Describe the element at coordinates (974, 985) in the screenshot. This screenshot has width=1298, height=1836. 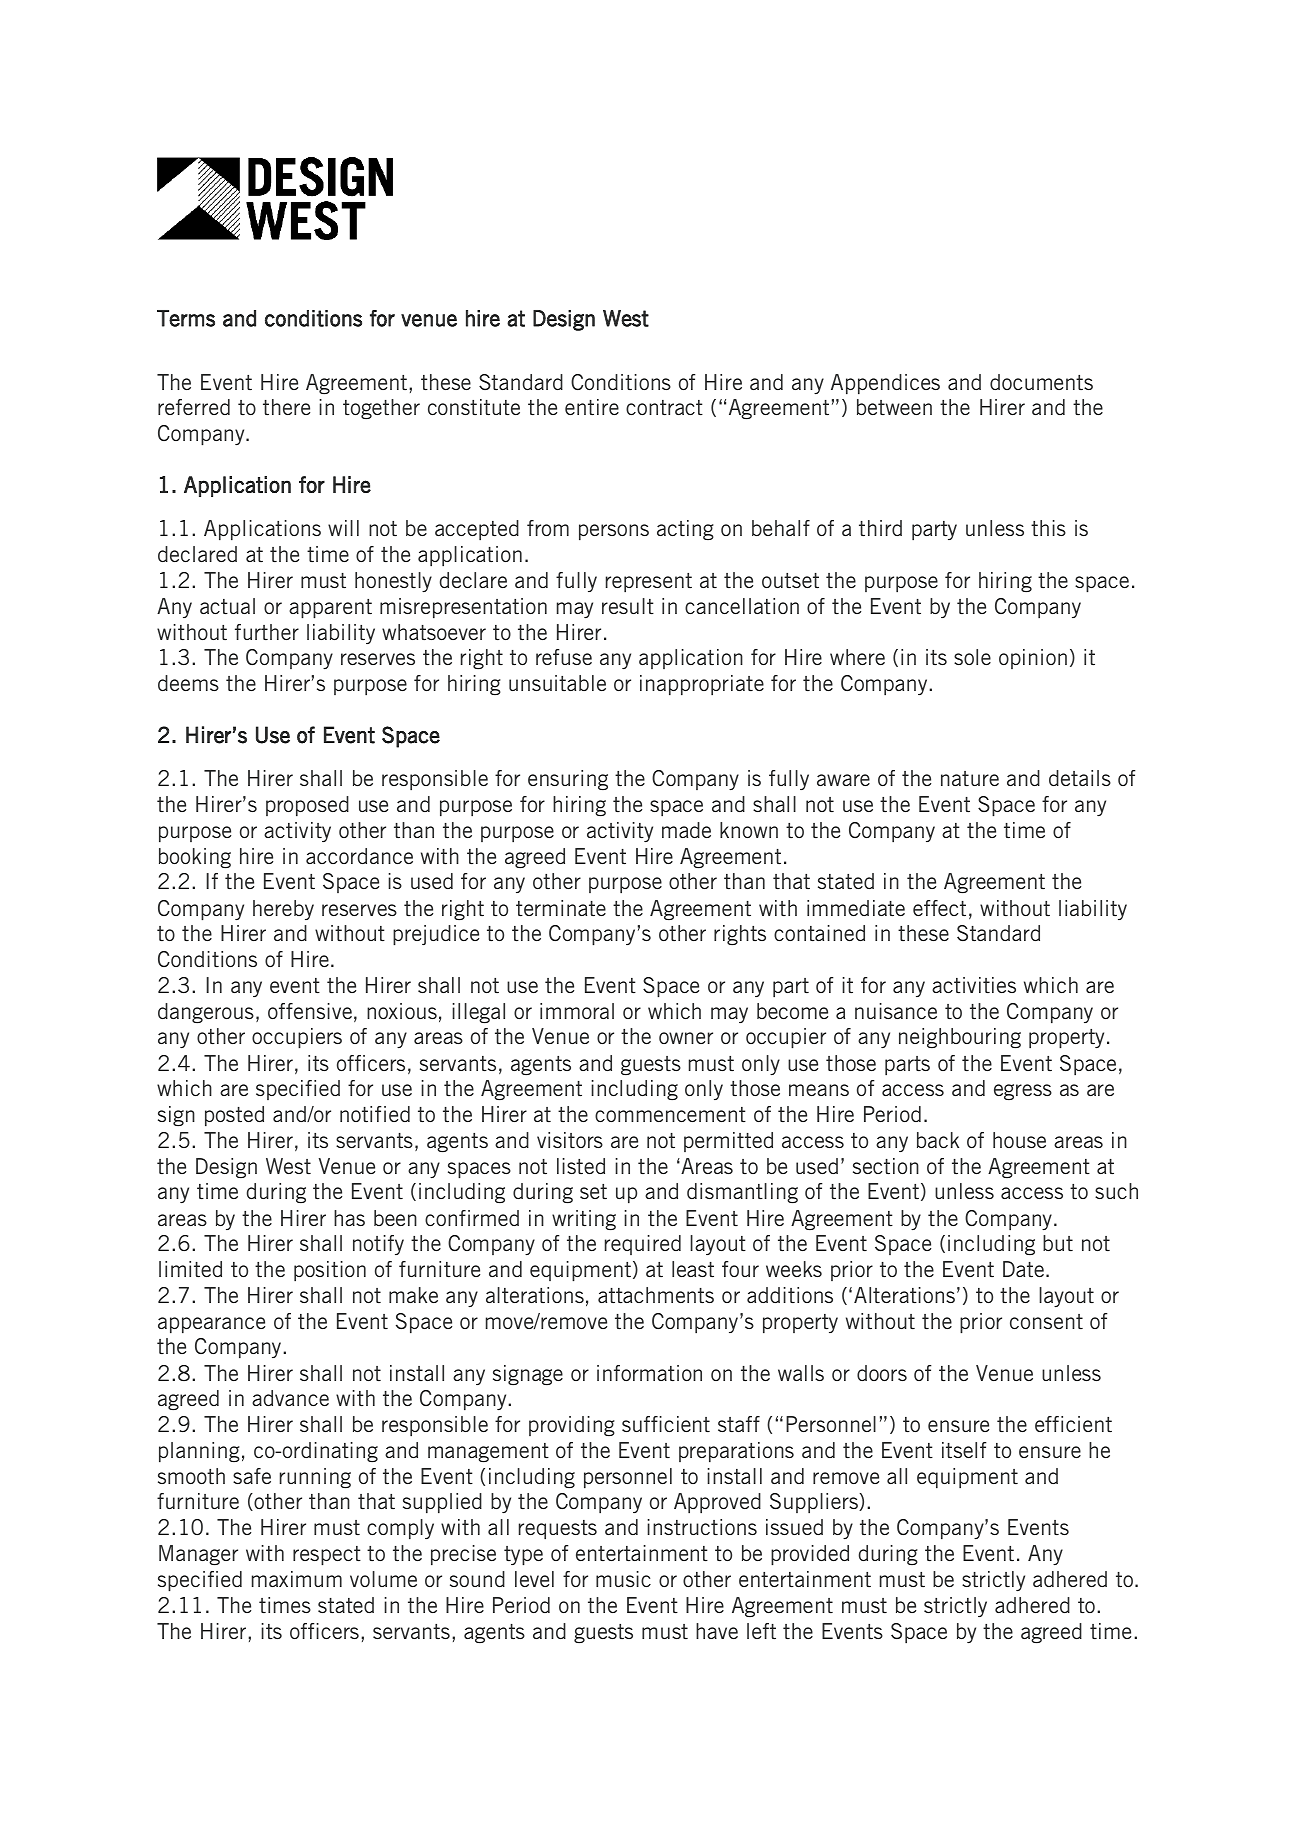
I see `activities` at that location.
